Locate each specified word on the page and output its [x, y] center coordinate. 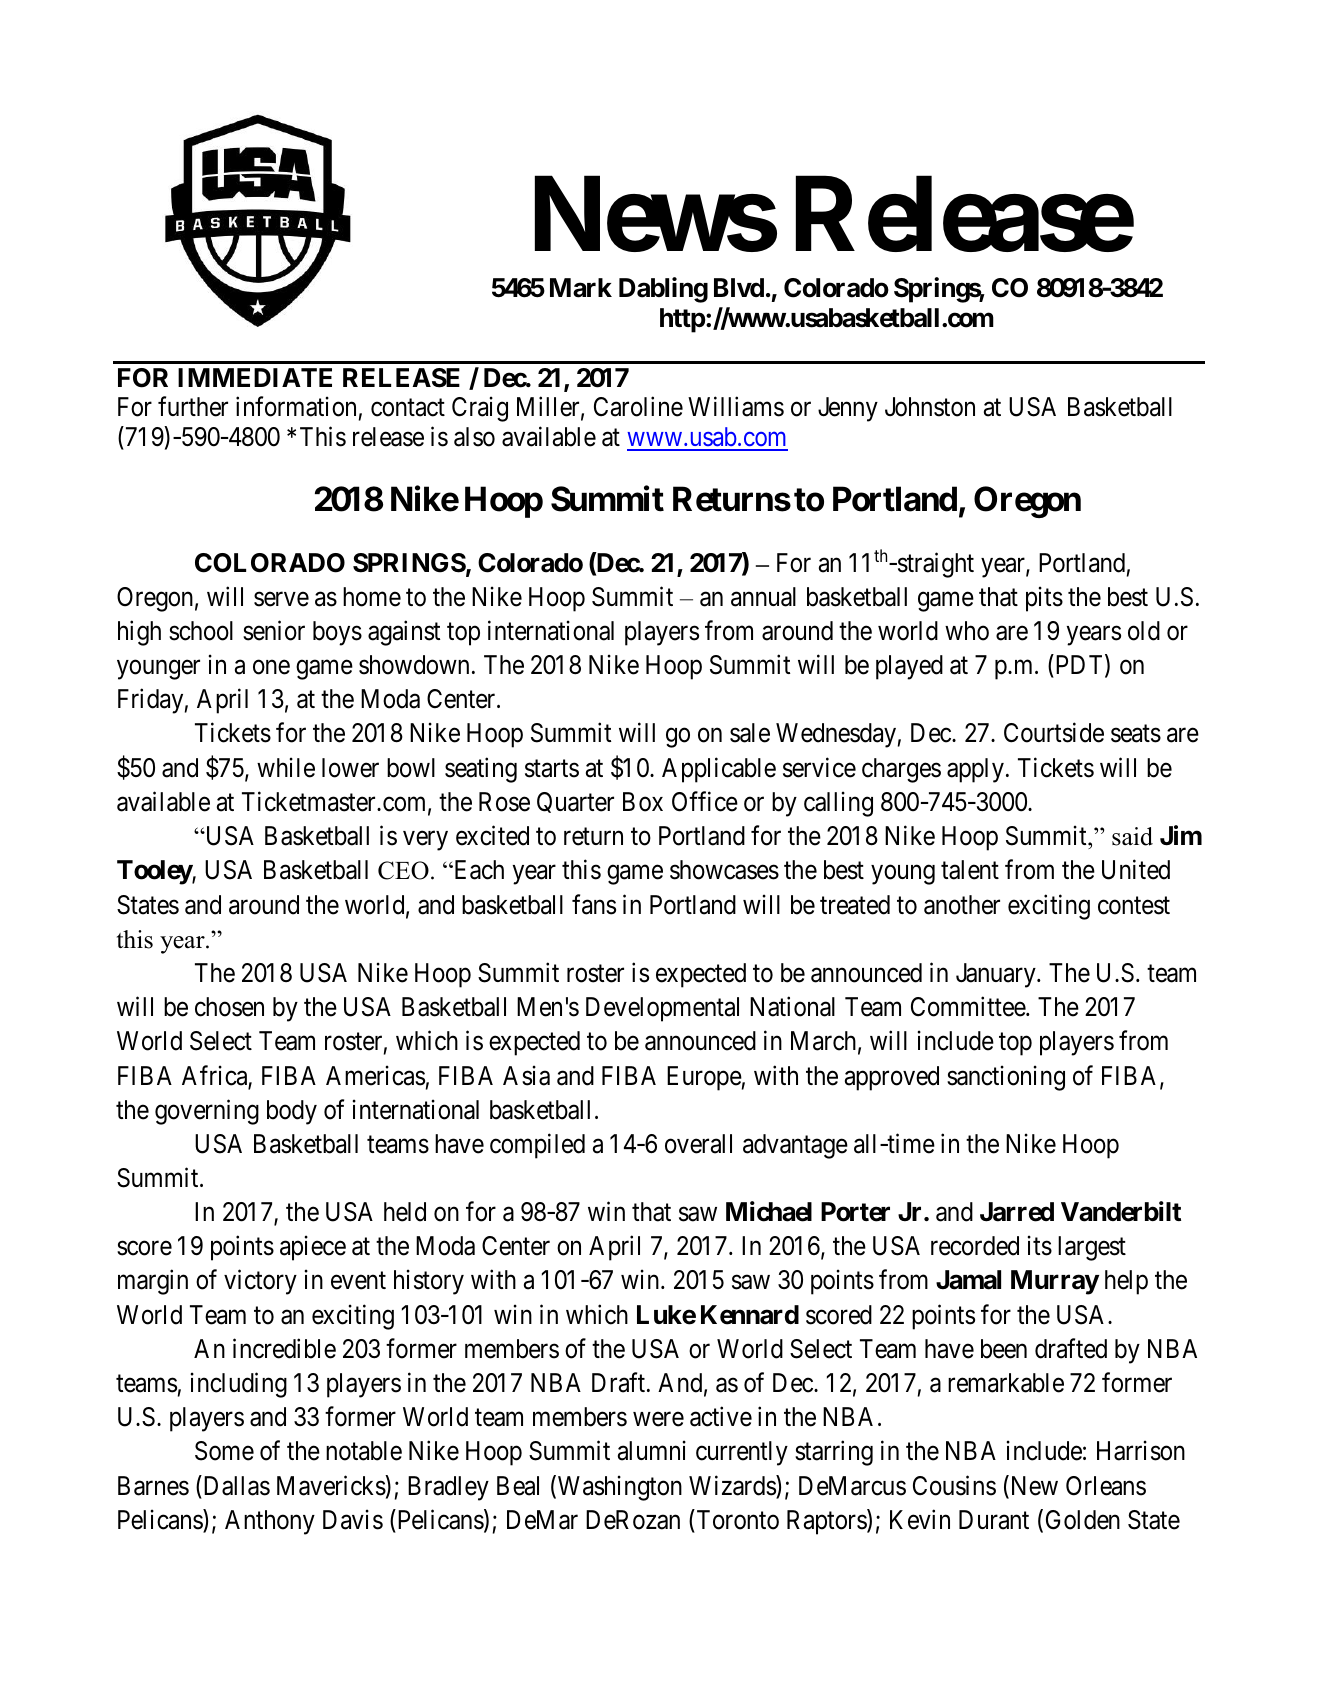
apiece [313, 1248]
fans [594, 904]
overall [698, 1144]
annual [763, 597]
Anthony [270, 1522]
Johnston [930, 407]
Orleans [1106, 1486]
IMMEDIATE [255, 377]
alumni [652, 1451]
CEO [403, 870]
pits [1044, 599]
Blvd [739, 287]
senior [274, 631]
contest [1134, 906]
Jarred [1017, 1212]
